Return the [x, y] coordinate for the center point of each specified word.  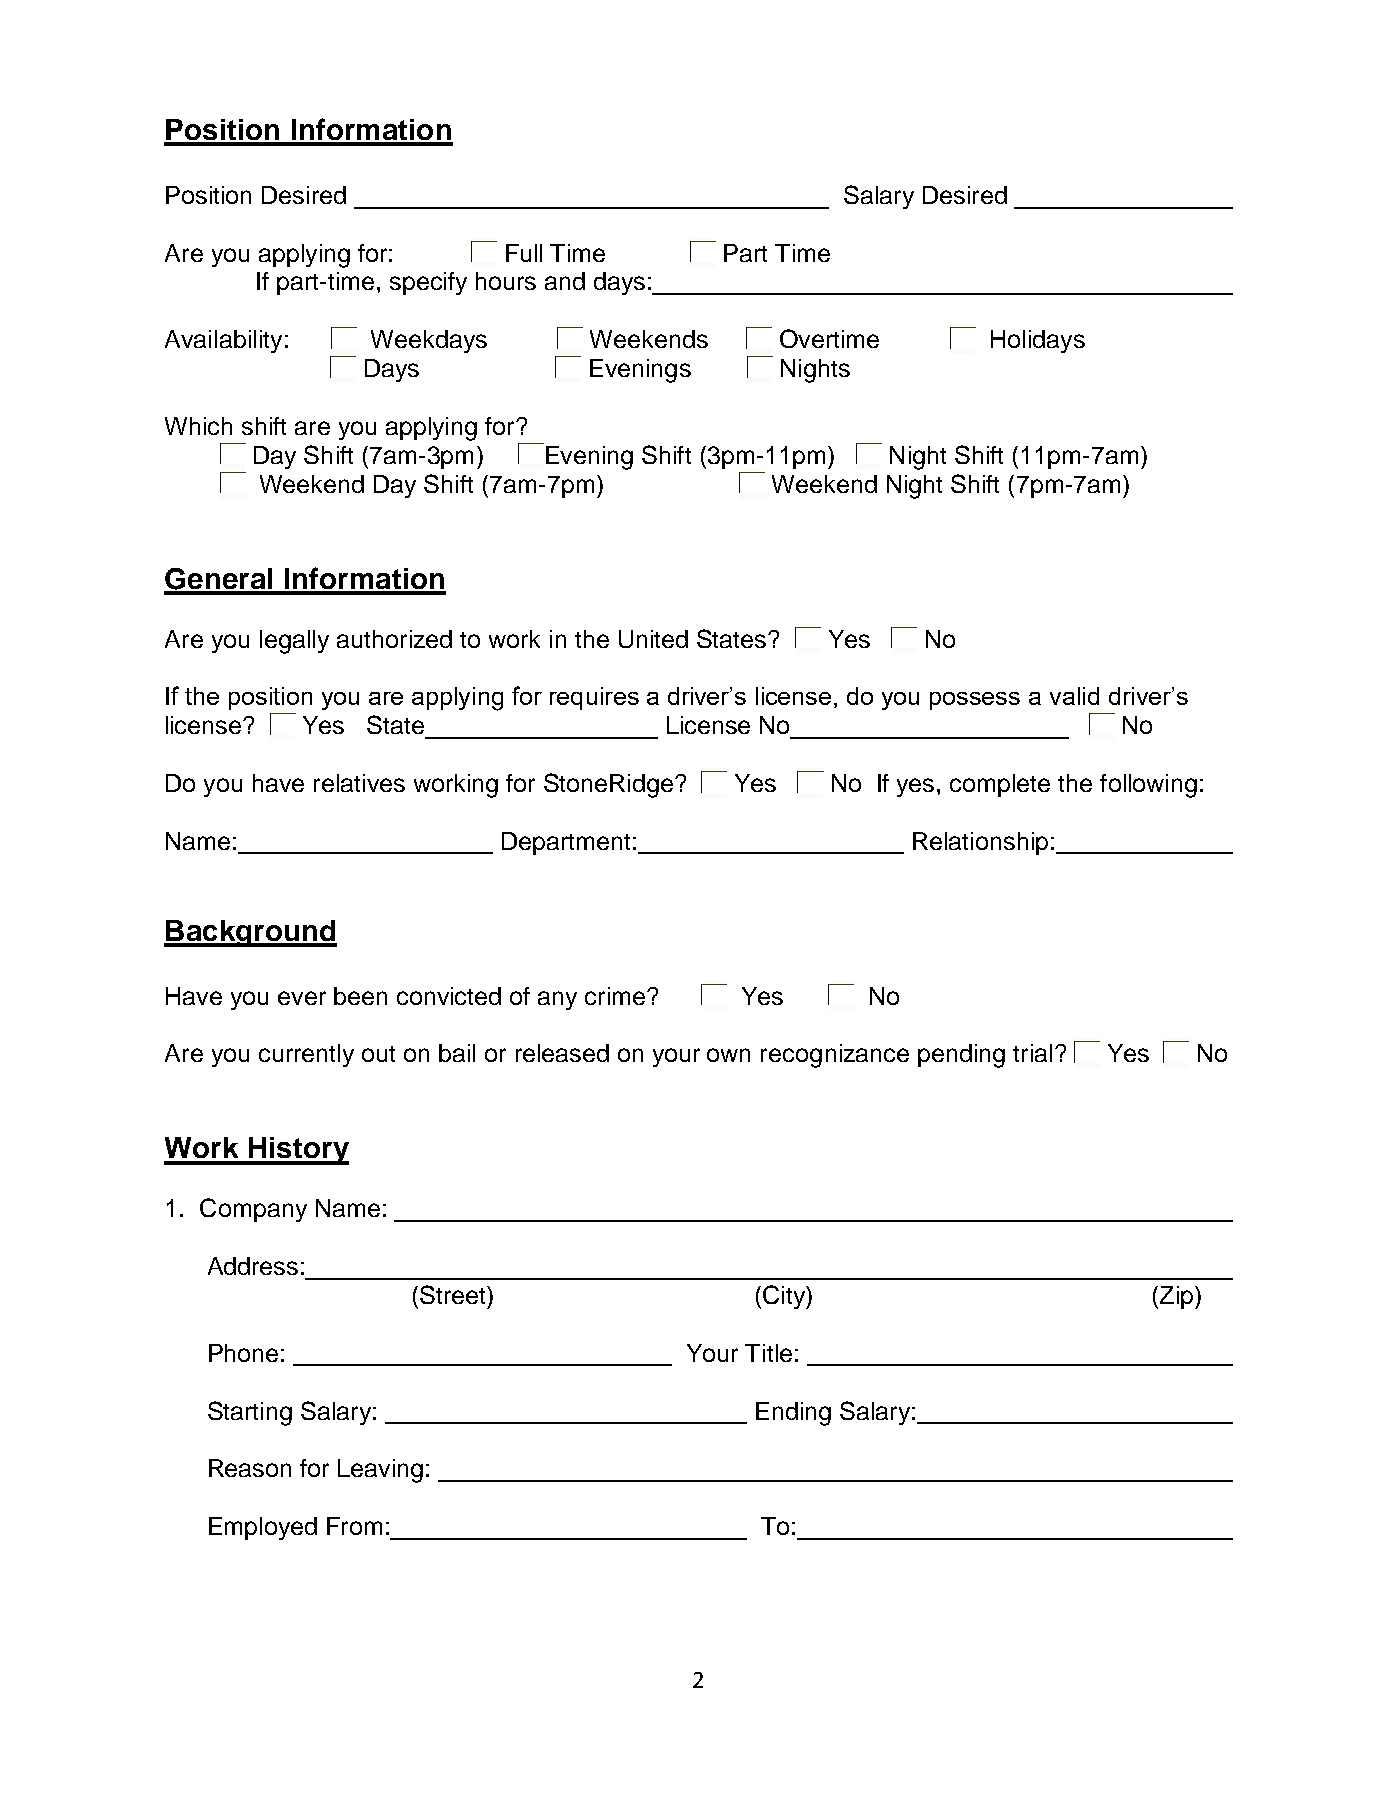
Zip [1175, 1297]
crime [616, 996]
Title [768, 1353]
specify [428, 283]
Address [253, 1266]
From [354, 1526]
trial [1032, 1053]
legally [294, 642]
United [653, 639]
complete [1000, 785]
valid [1074, 696]
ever [302, 998]
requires [594, 698]
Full [524, 253]
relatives [359, 783]
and [565, 281]
